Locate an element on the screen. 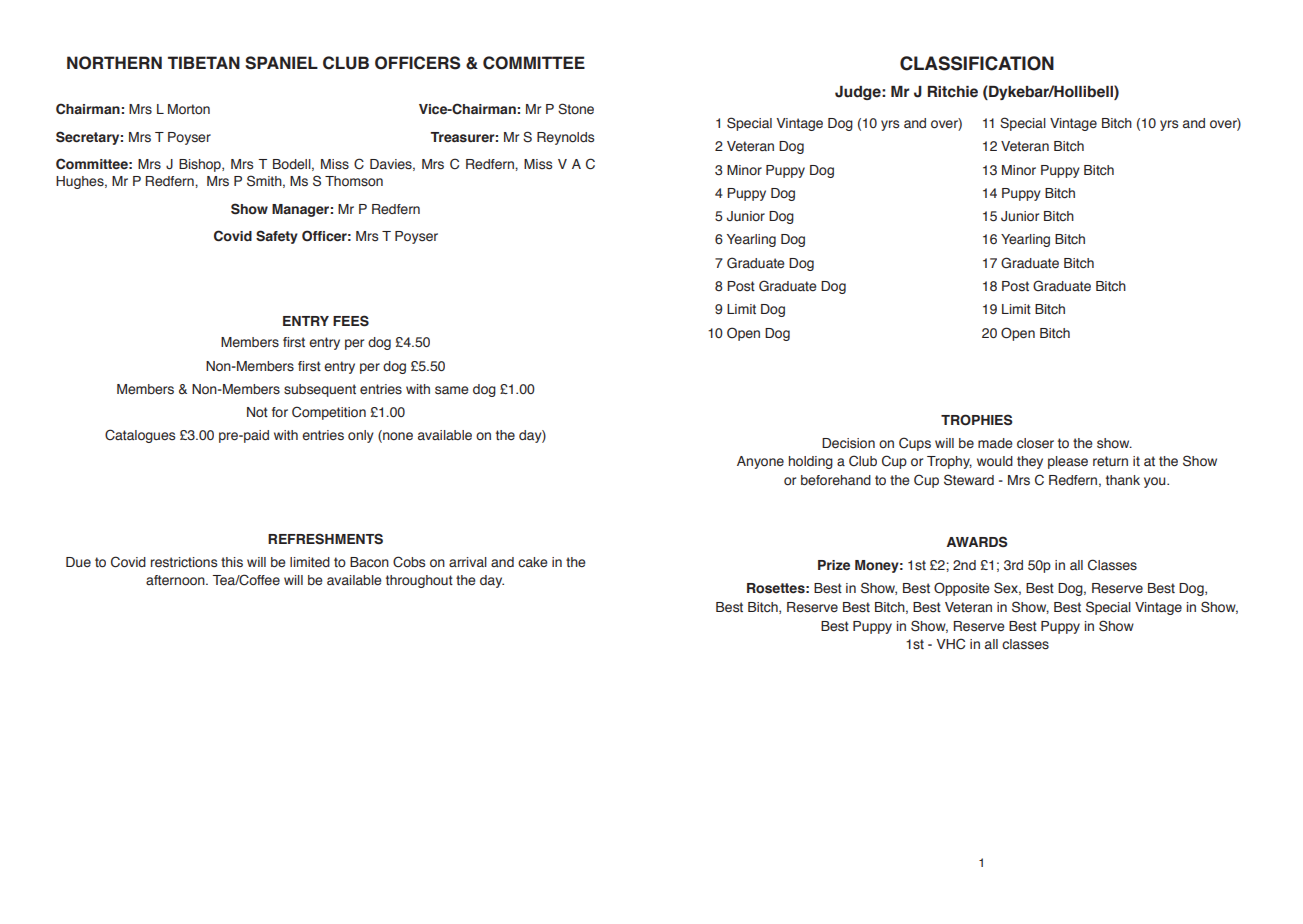 The image size is (1303, 924). FEES is located at coordinates (351, 321).
